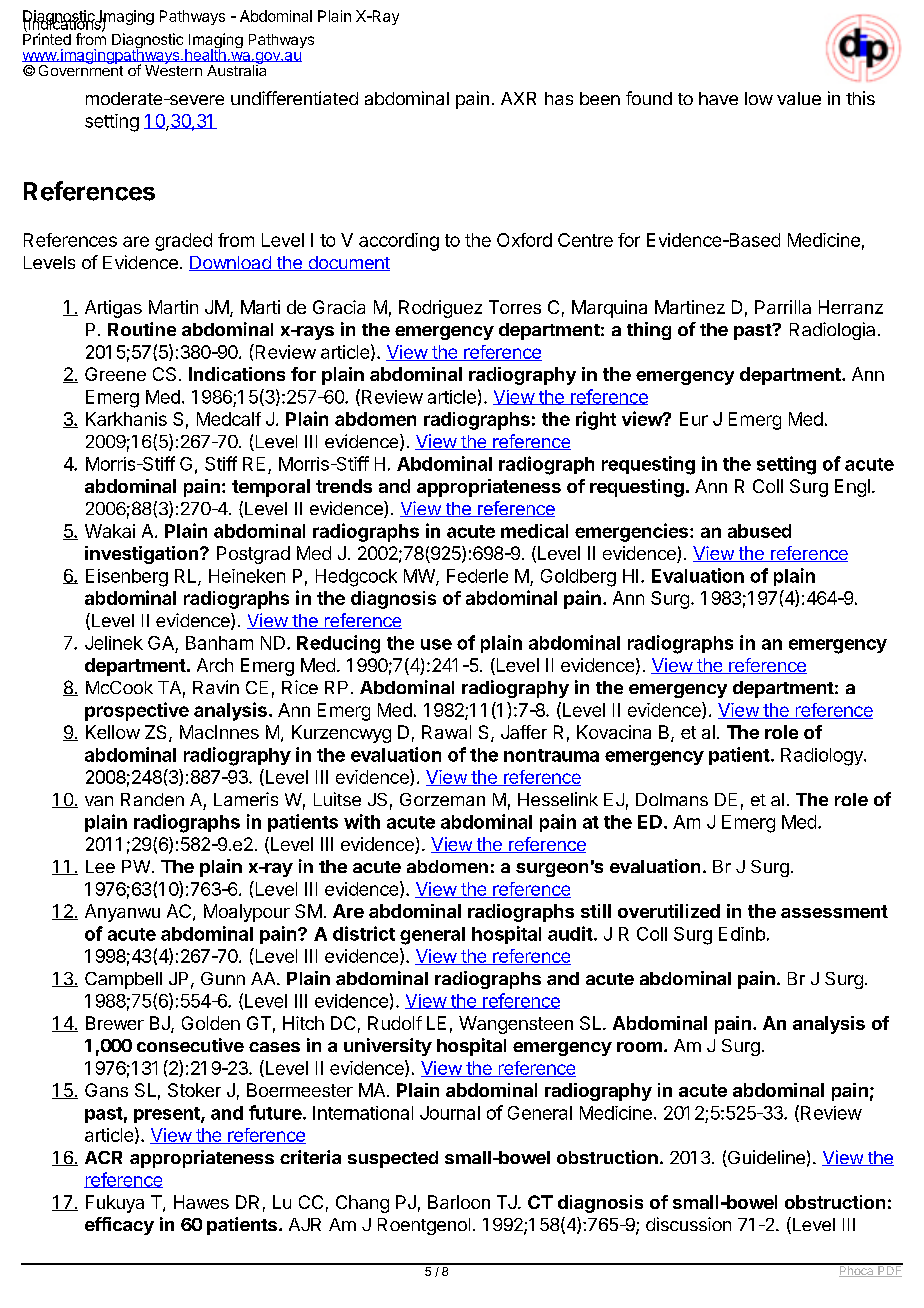  Describe the element at coordinates (559, 98) in the screenshot. I see `has` at that location.
